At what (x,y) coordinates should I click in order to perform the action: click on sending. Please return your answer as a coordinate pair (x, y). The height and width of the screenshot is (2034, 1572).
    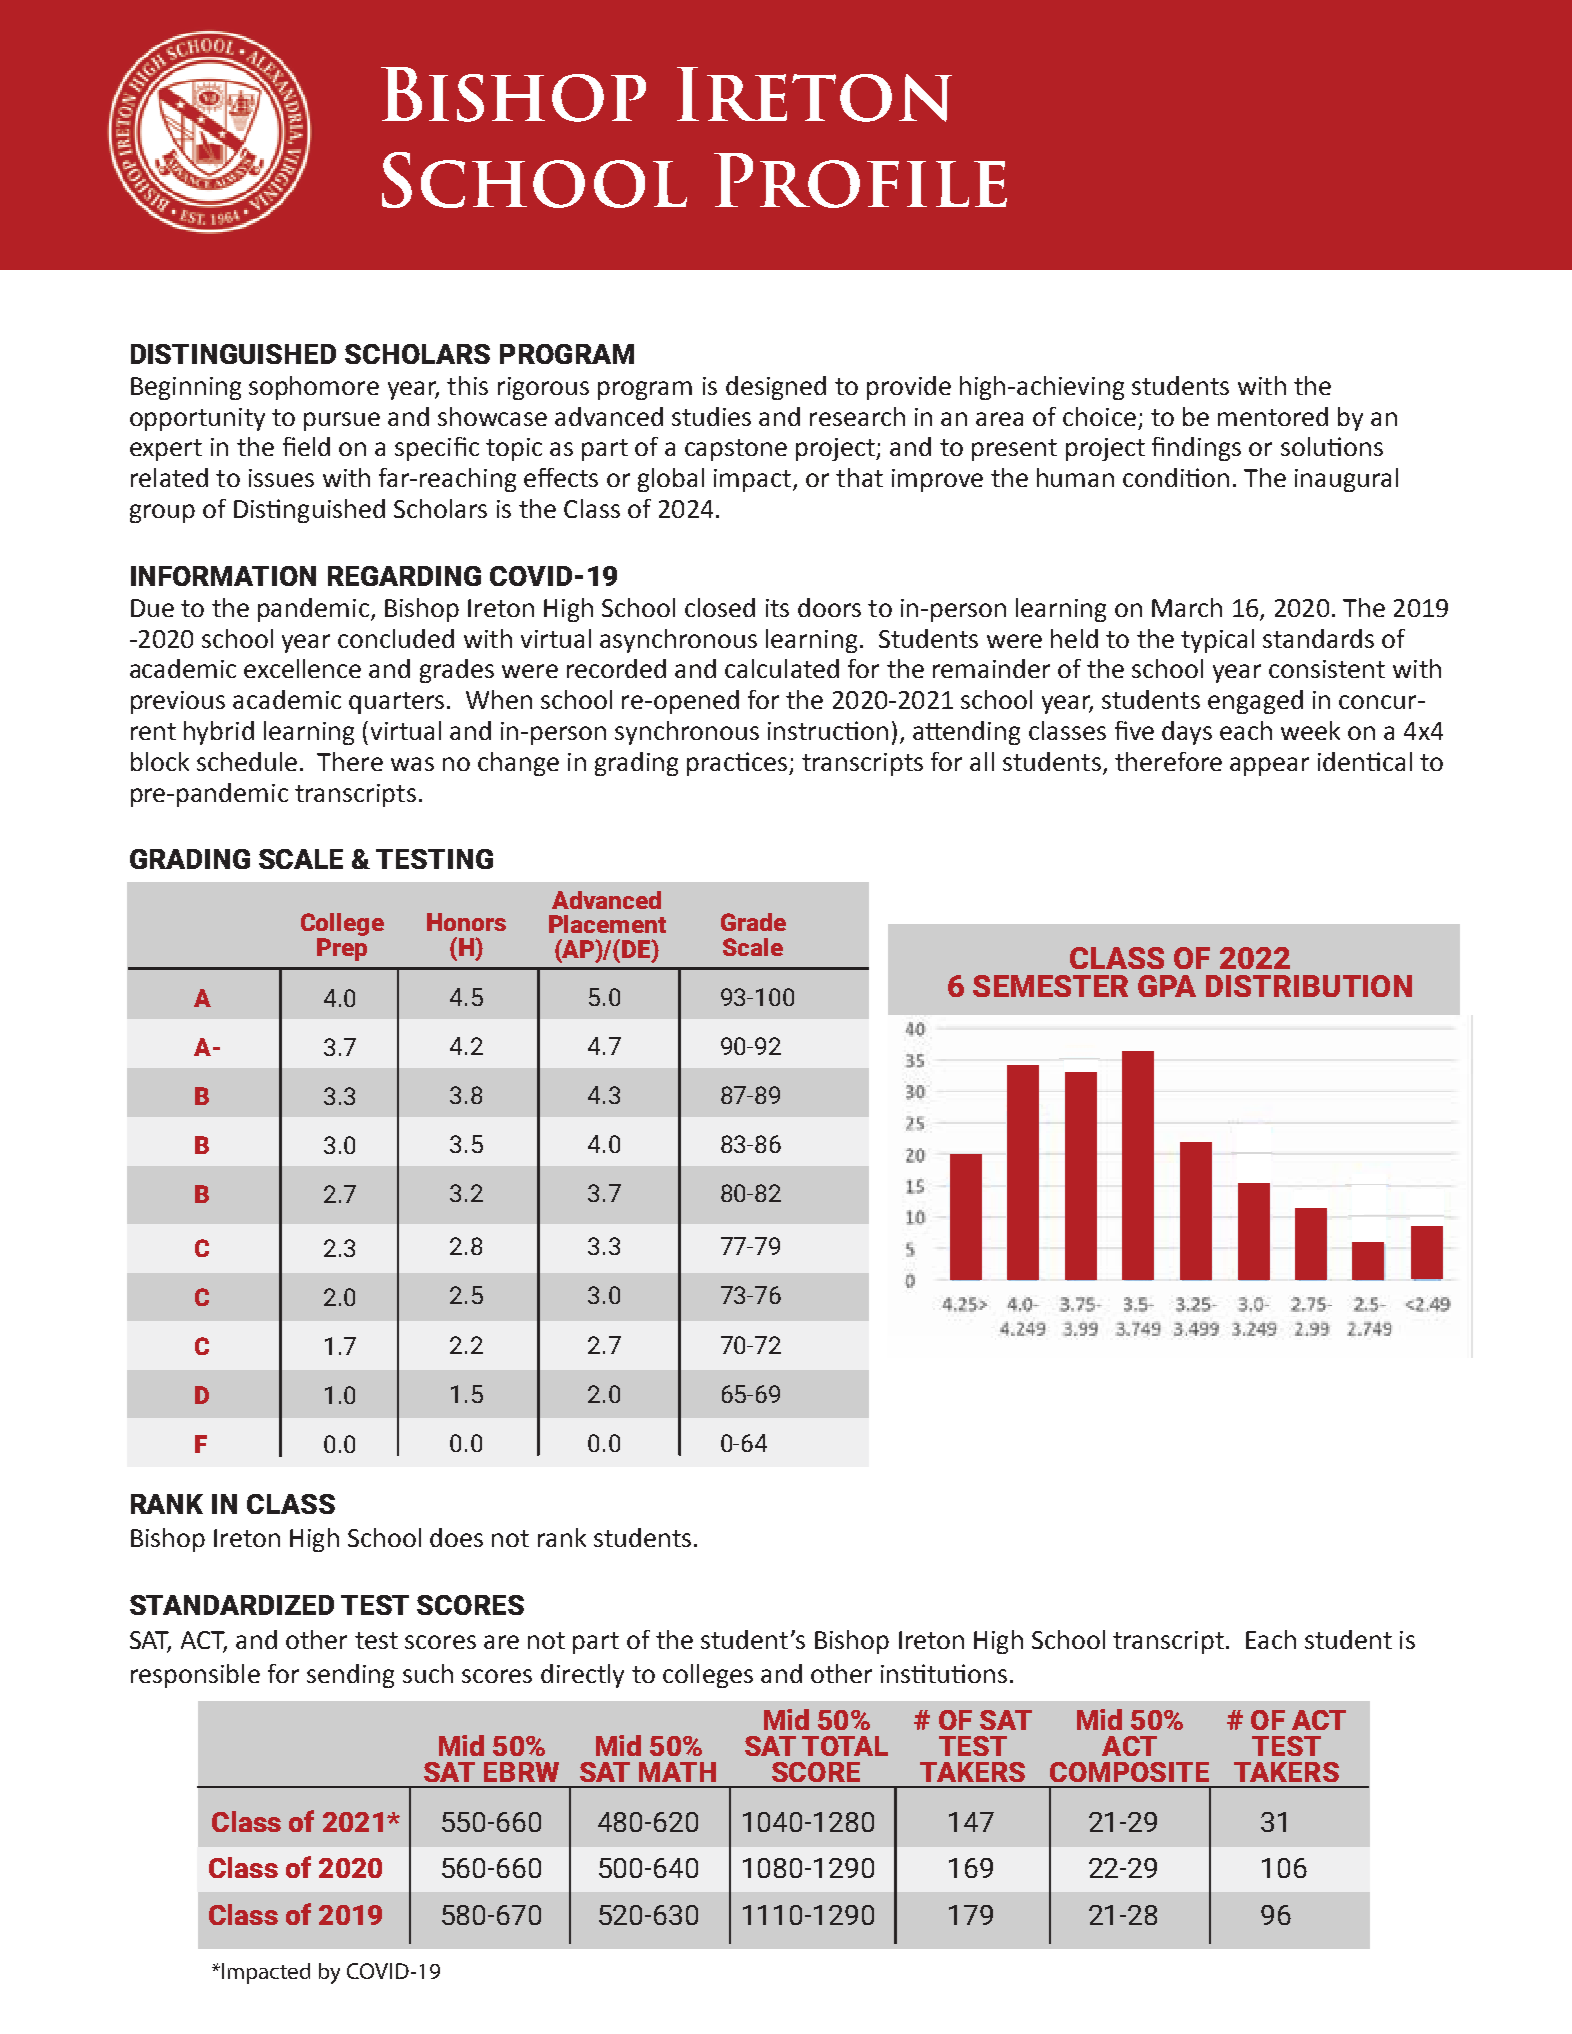
    Looking at the image, I should click on (350, 1676).
